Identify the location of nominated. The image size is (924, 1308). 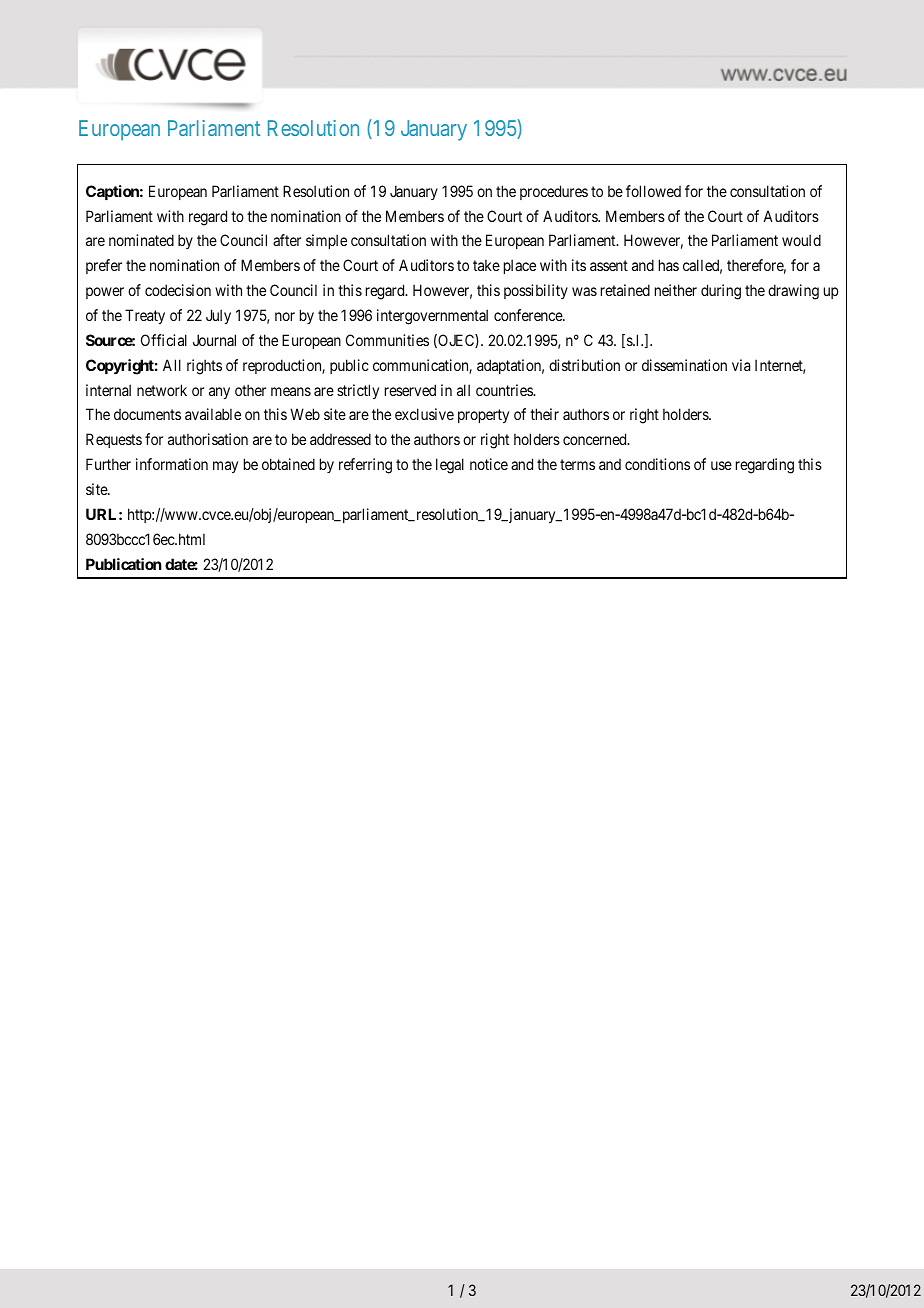
(141, 240).
